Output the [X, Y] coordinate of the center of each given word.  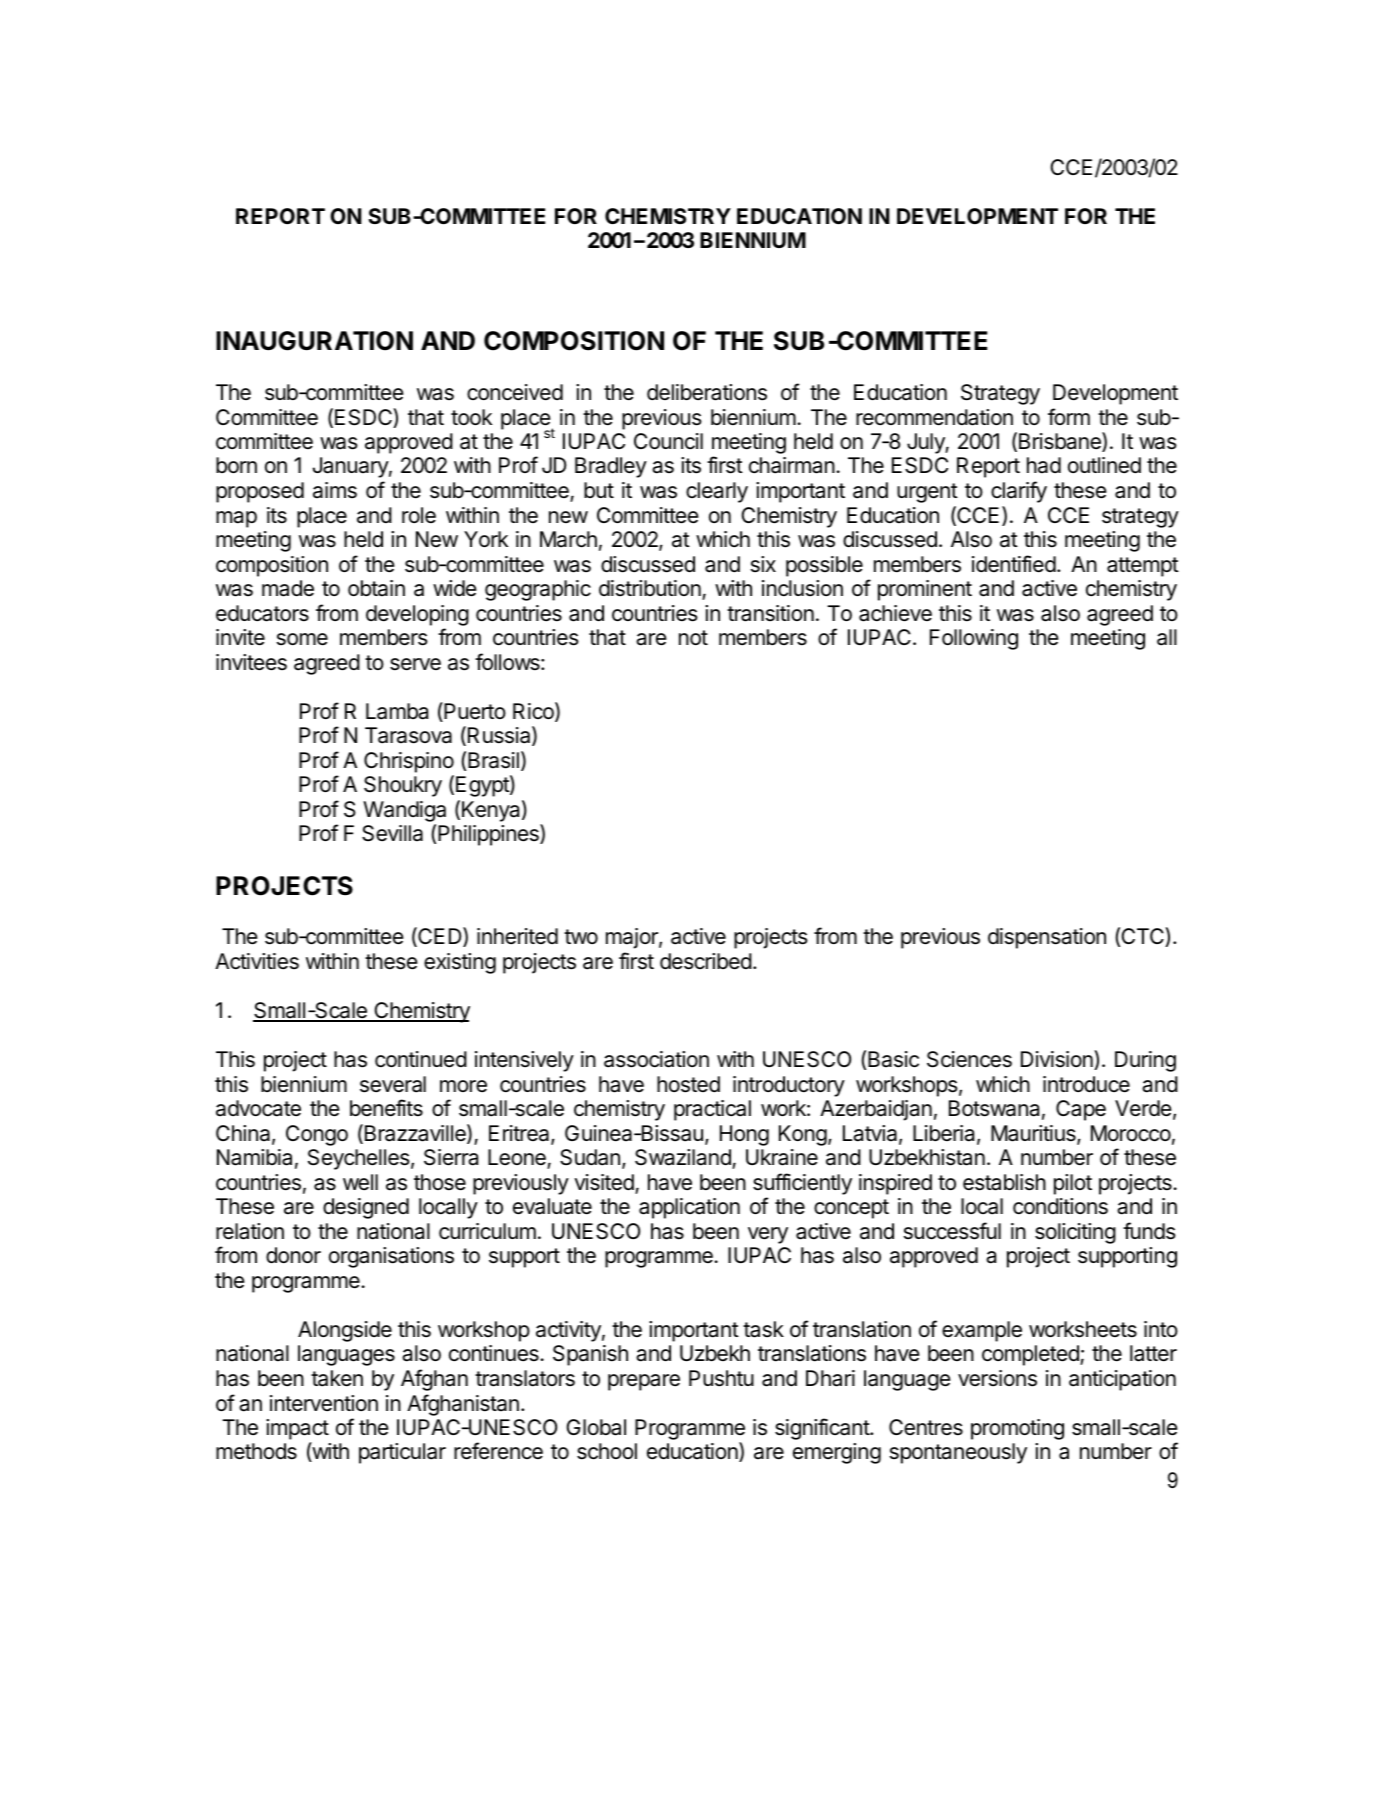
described [706, 961]
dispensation [1047, 938]
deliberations [707, 392]
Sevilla [392, 833]
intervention [324, 1403]
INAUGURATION [314, 341]
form [1069, 416]
